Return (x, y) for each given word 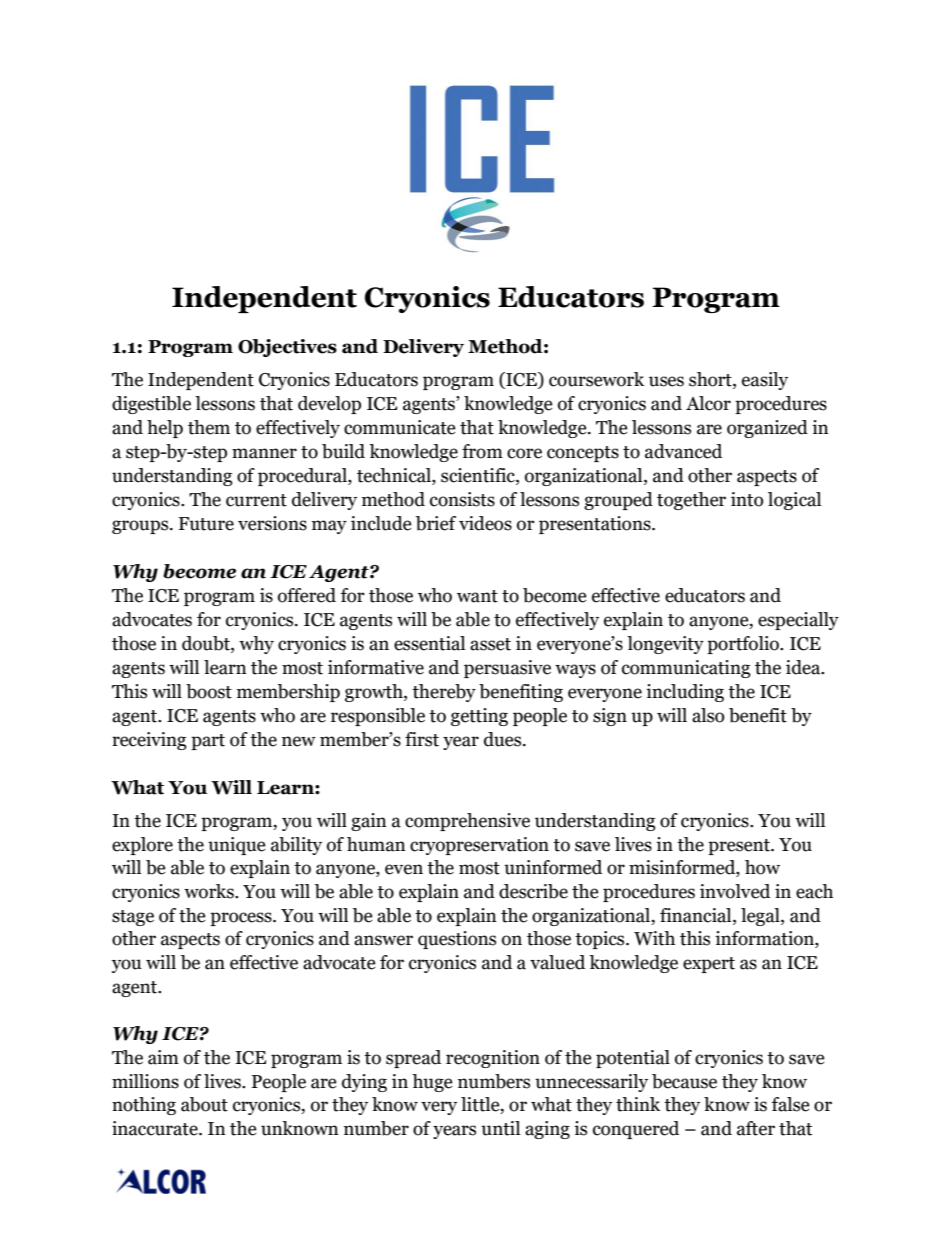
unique (237, 846)
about (204, 1104)
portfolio (744, 645)
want (477, 596)
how (762, 867)
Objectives (287, 348)
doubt (207, 644)
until (500, 1128)
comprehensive (467, 822)
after (756, 1128)
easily (765, 381)
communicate (400, 427)
